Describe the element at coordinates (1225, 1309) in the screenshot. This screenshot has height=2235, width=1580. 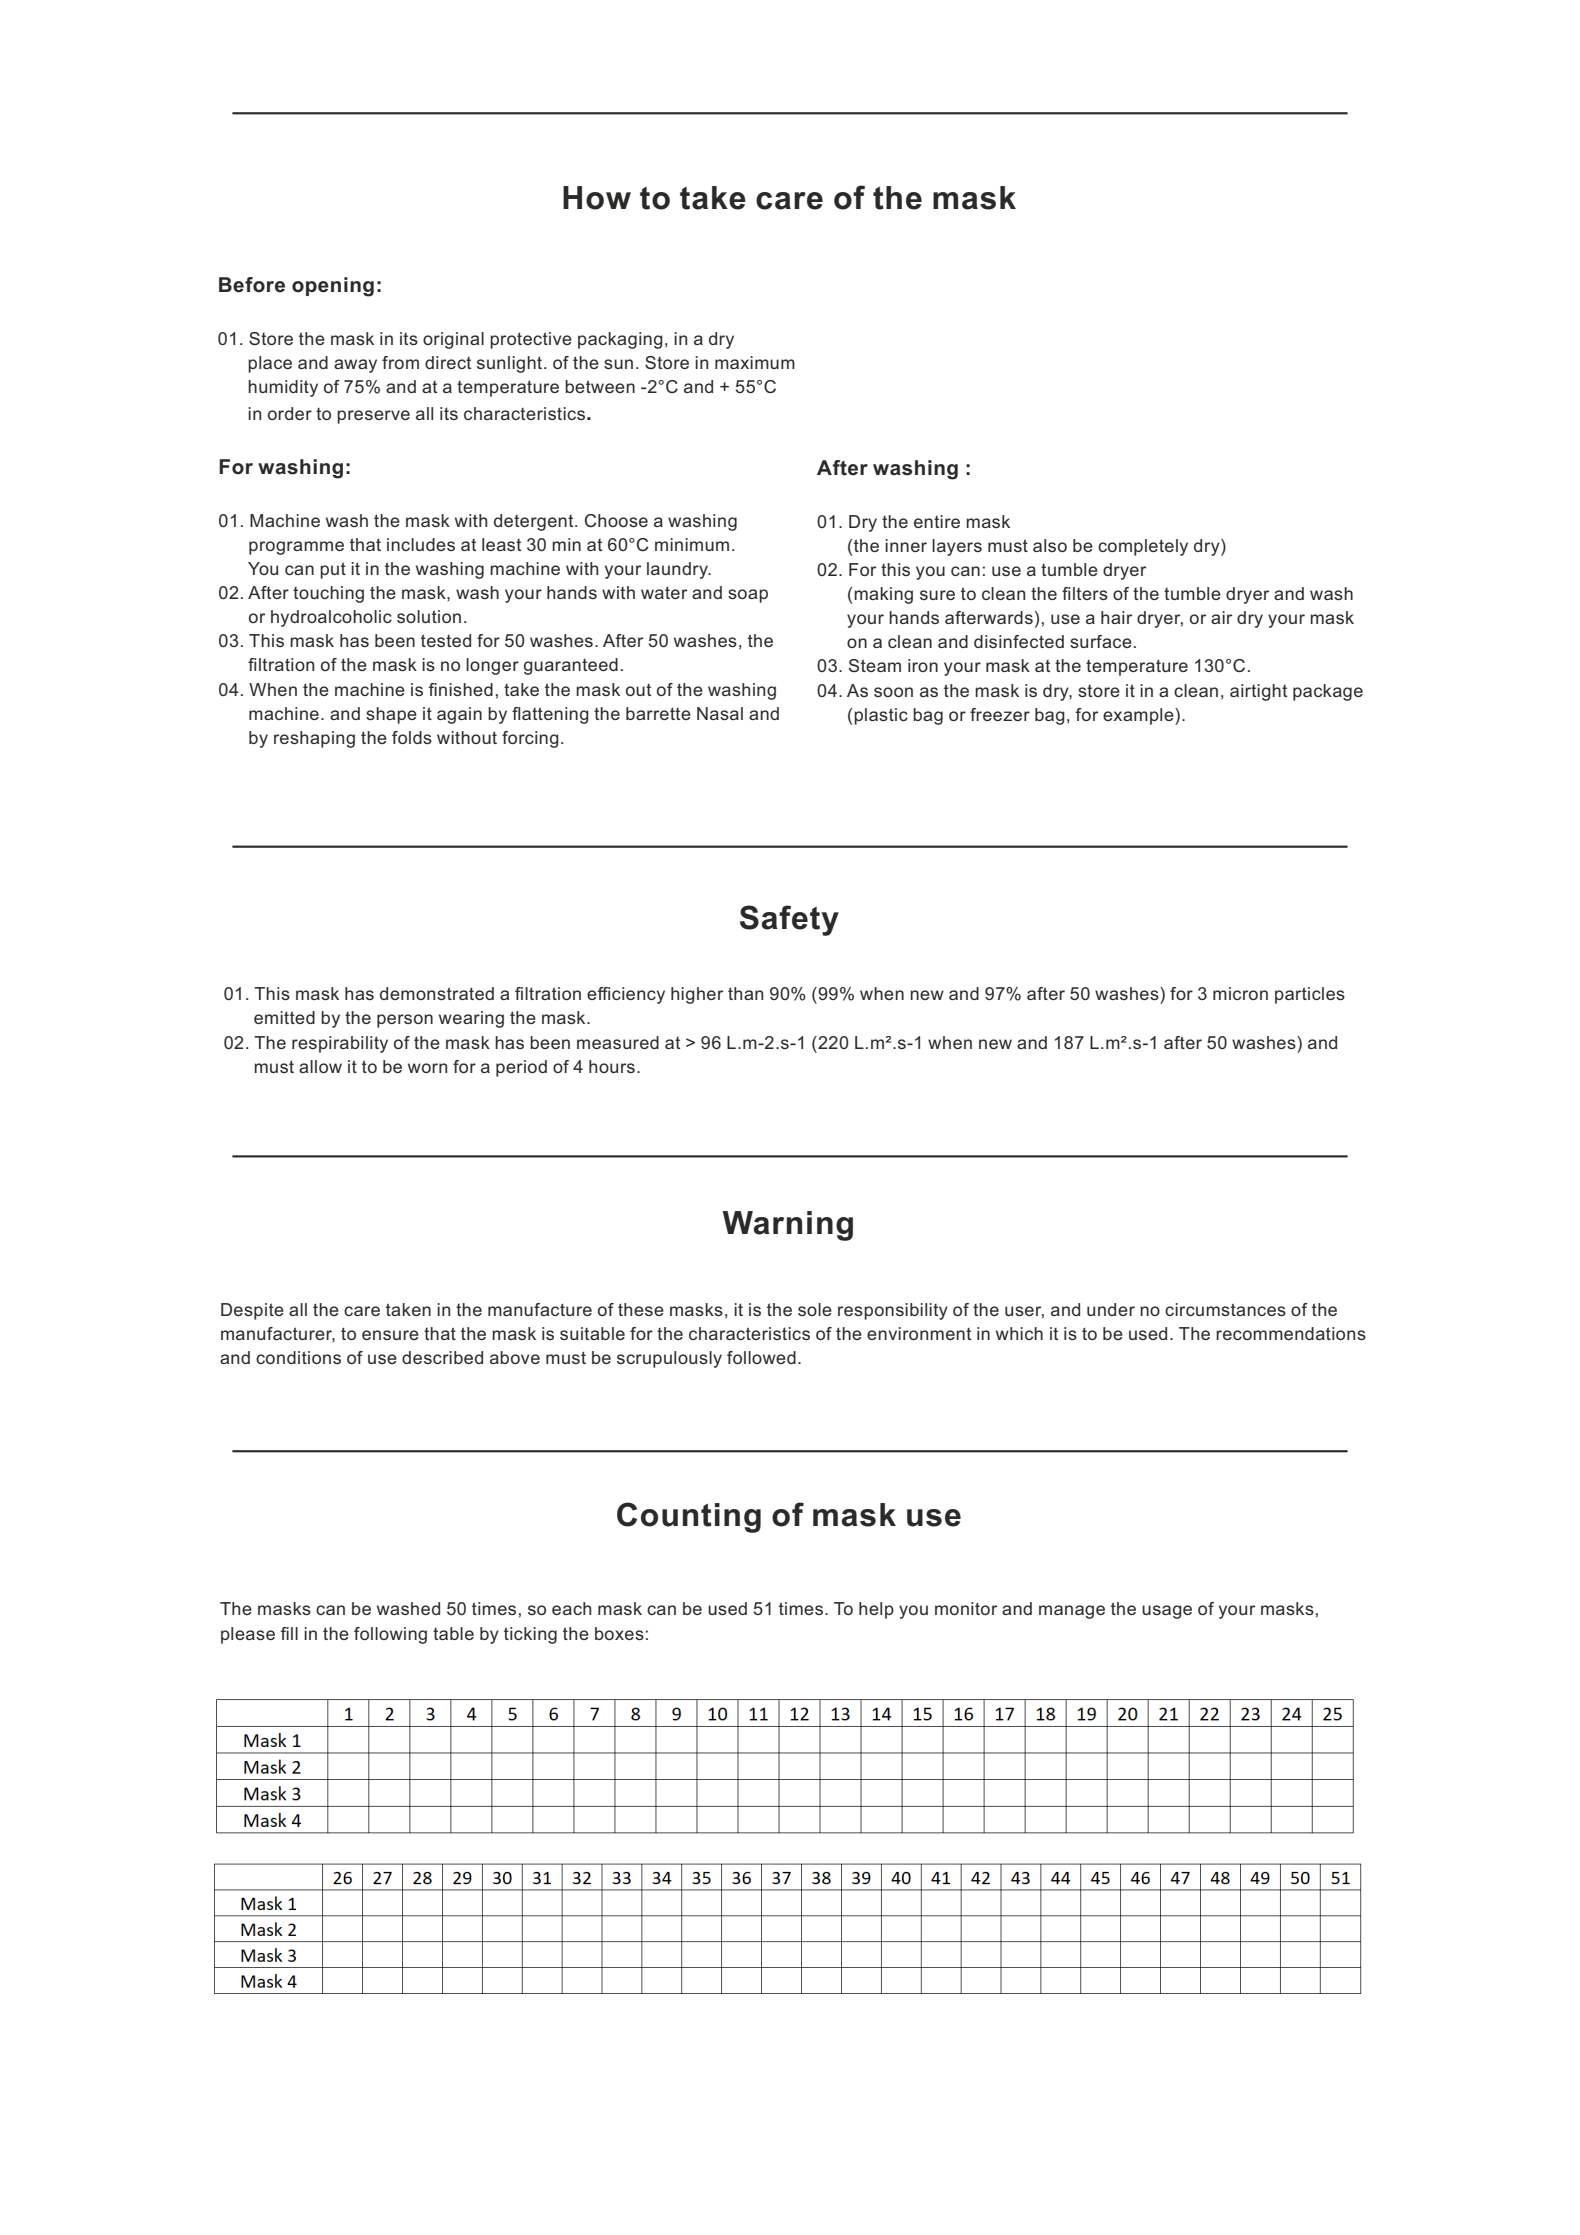
I see `circumstances` at that location.
